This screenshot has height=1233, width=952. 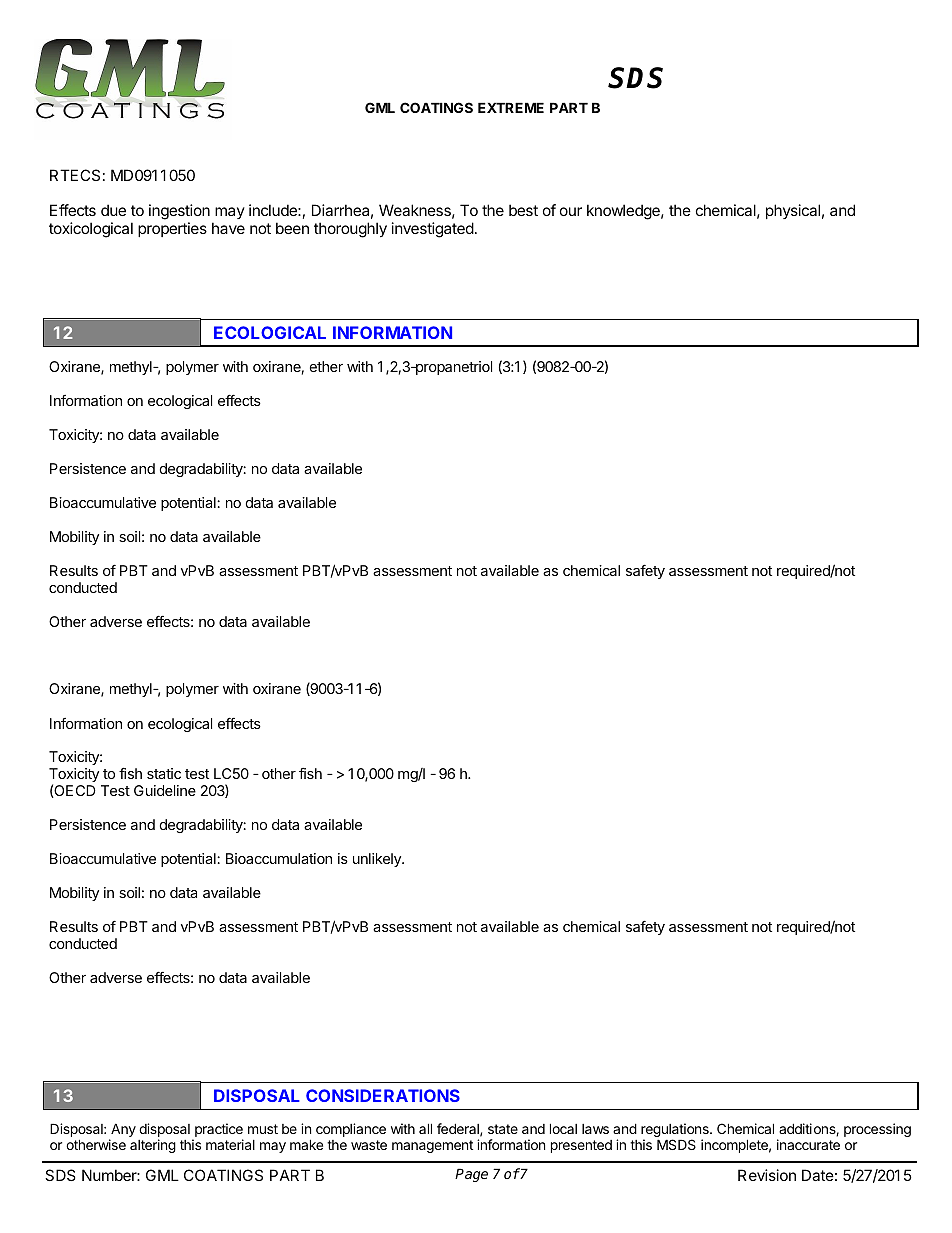 I want to click on EXTREME, so click(x=511, y=107).
